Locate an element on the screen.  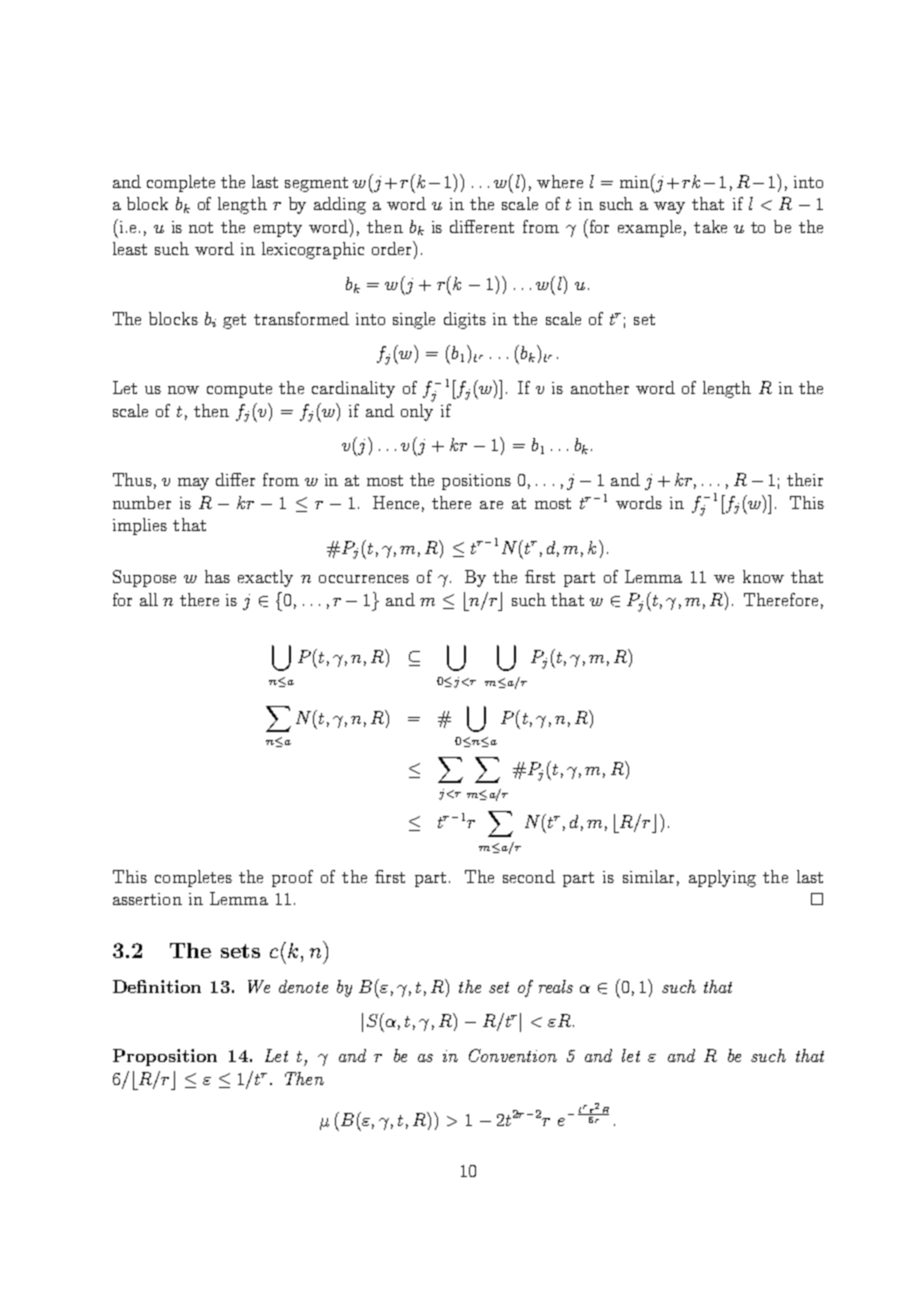
compute is located at coordinates (239, 390).
